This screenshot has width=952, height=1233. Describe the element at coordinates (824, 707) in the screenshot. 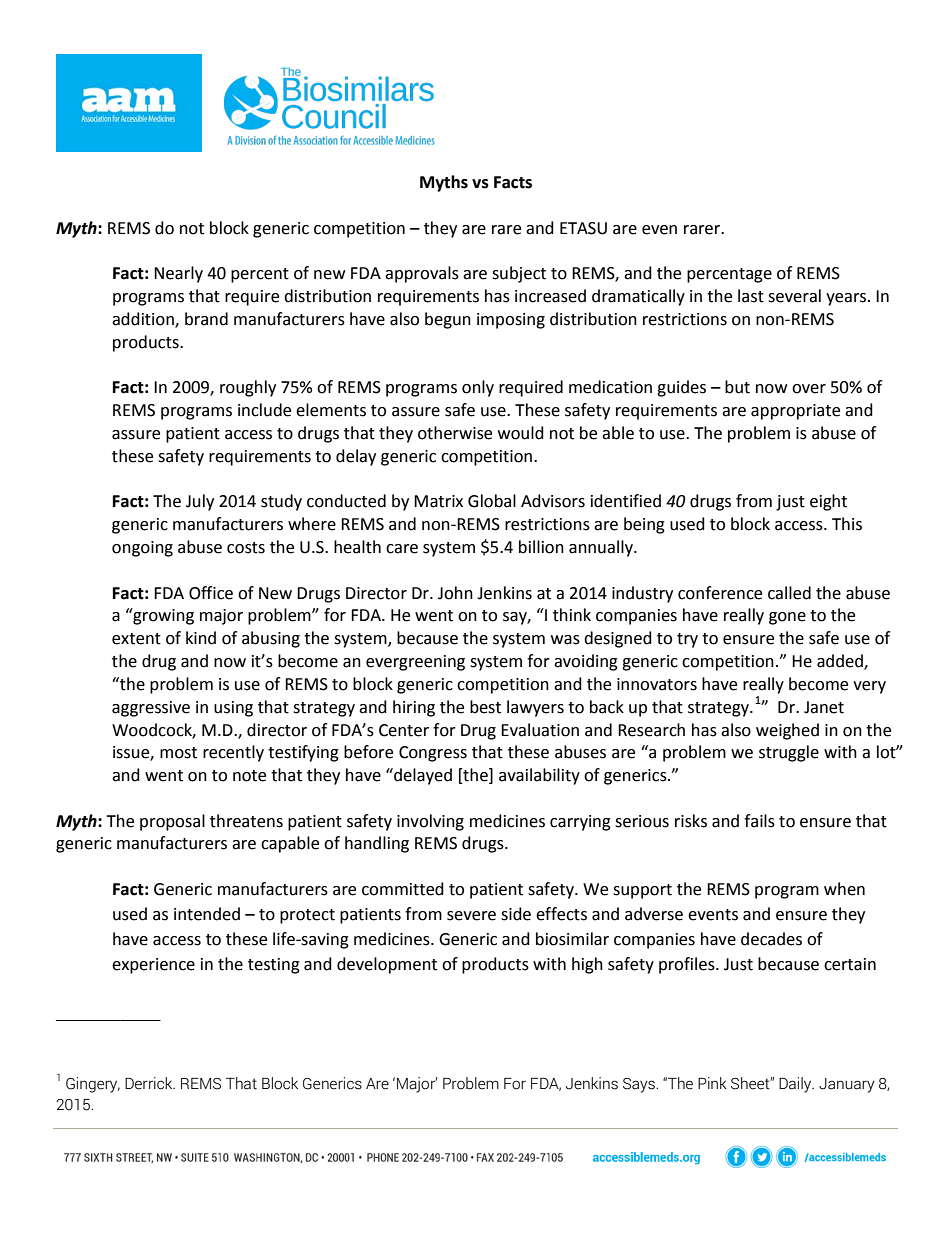

I see `Janet` at that location.
